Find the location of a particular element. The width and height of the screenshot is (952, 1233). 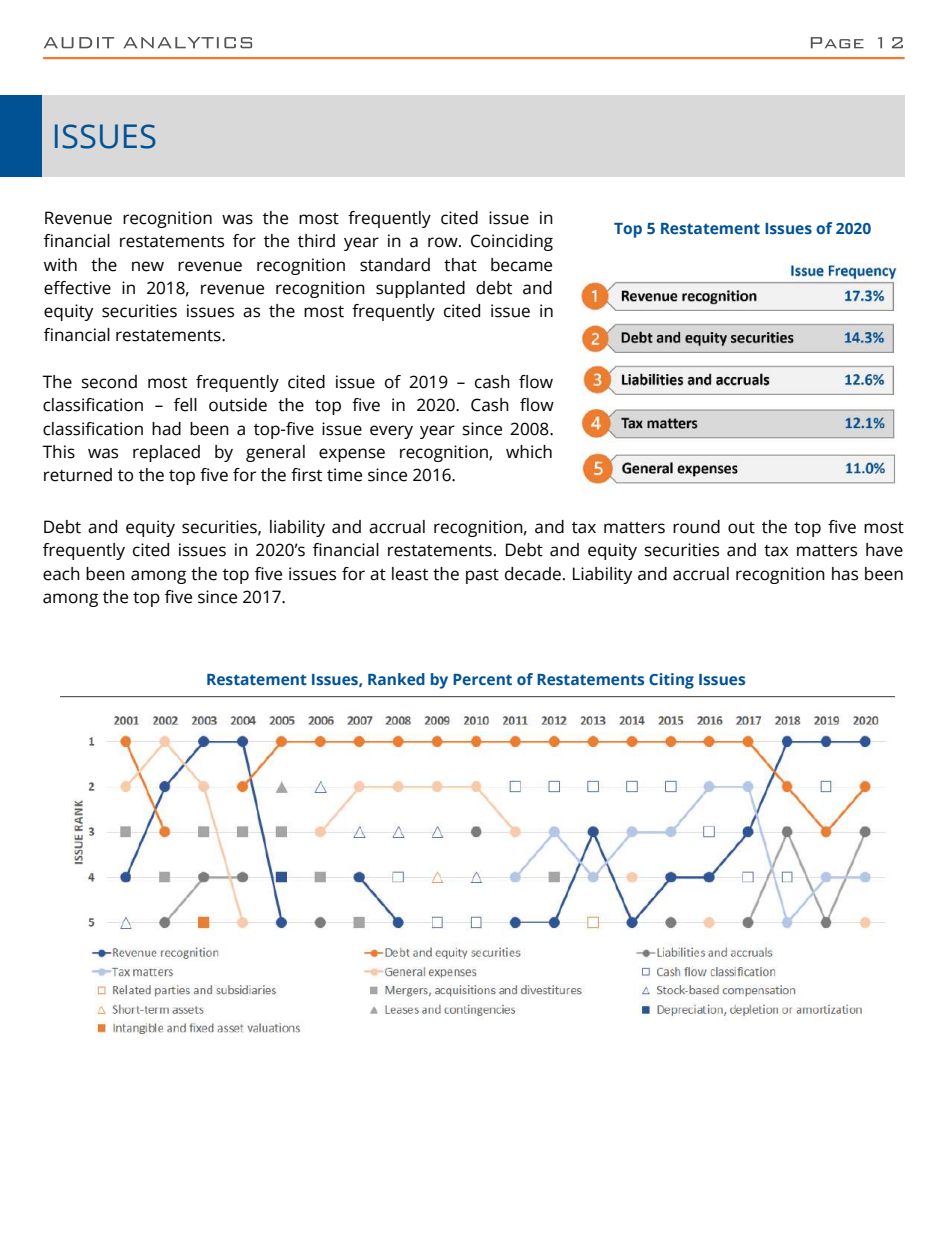

which is located at coordinates (529, 452).
